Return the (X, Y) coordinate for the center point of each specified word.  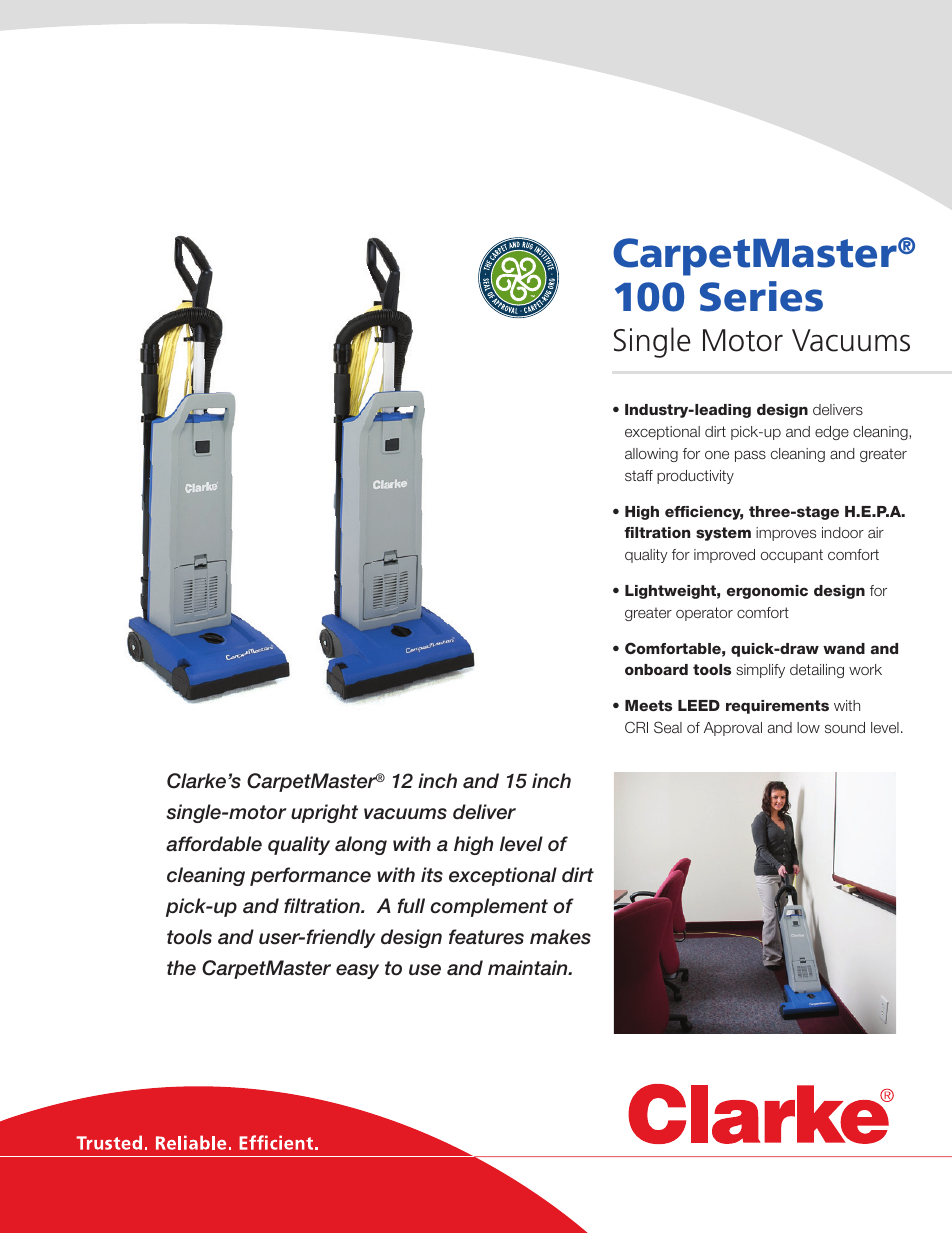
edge (832, 433)
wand (844, 648)
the (181, 968)
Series (761, 296)
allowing (651, 455)
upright (324, 813)
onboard (656, 669)
